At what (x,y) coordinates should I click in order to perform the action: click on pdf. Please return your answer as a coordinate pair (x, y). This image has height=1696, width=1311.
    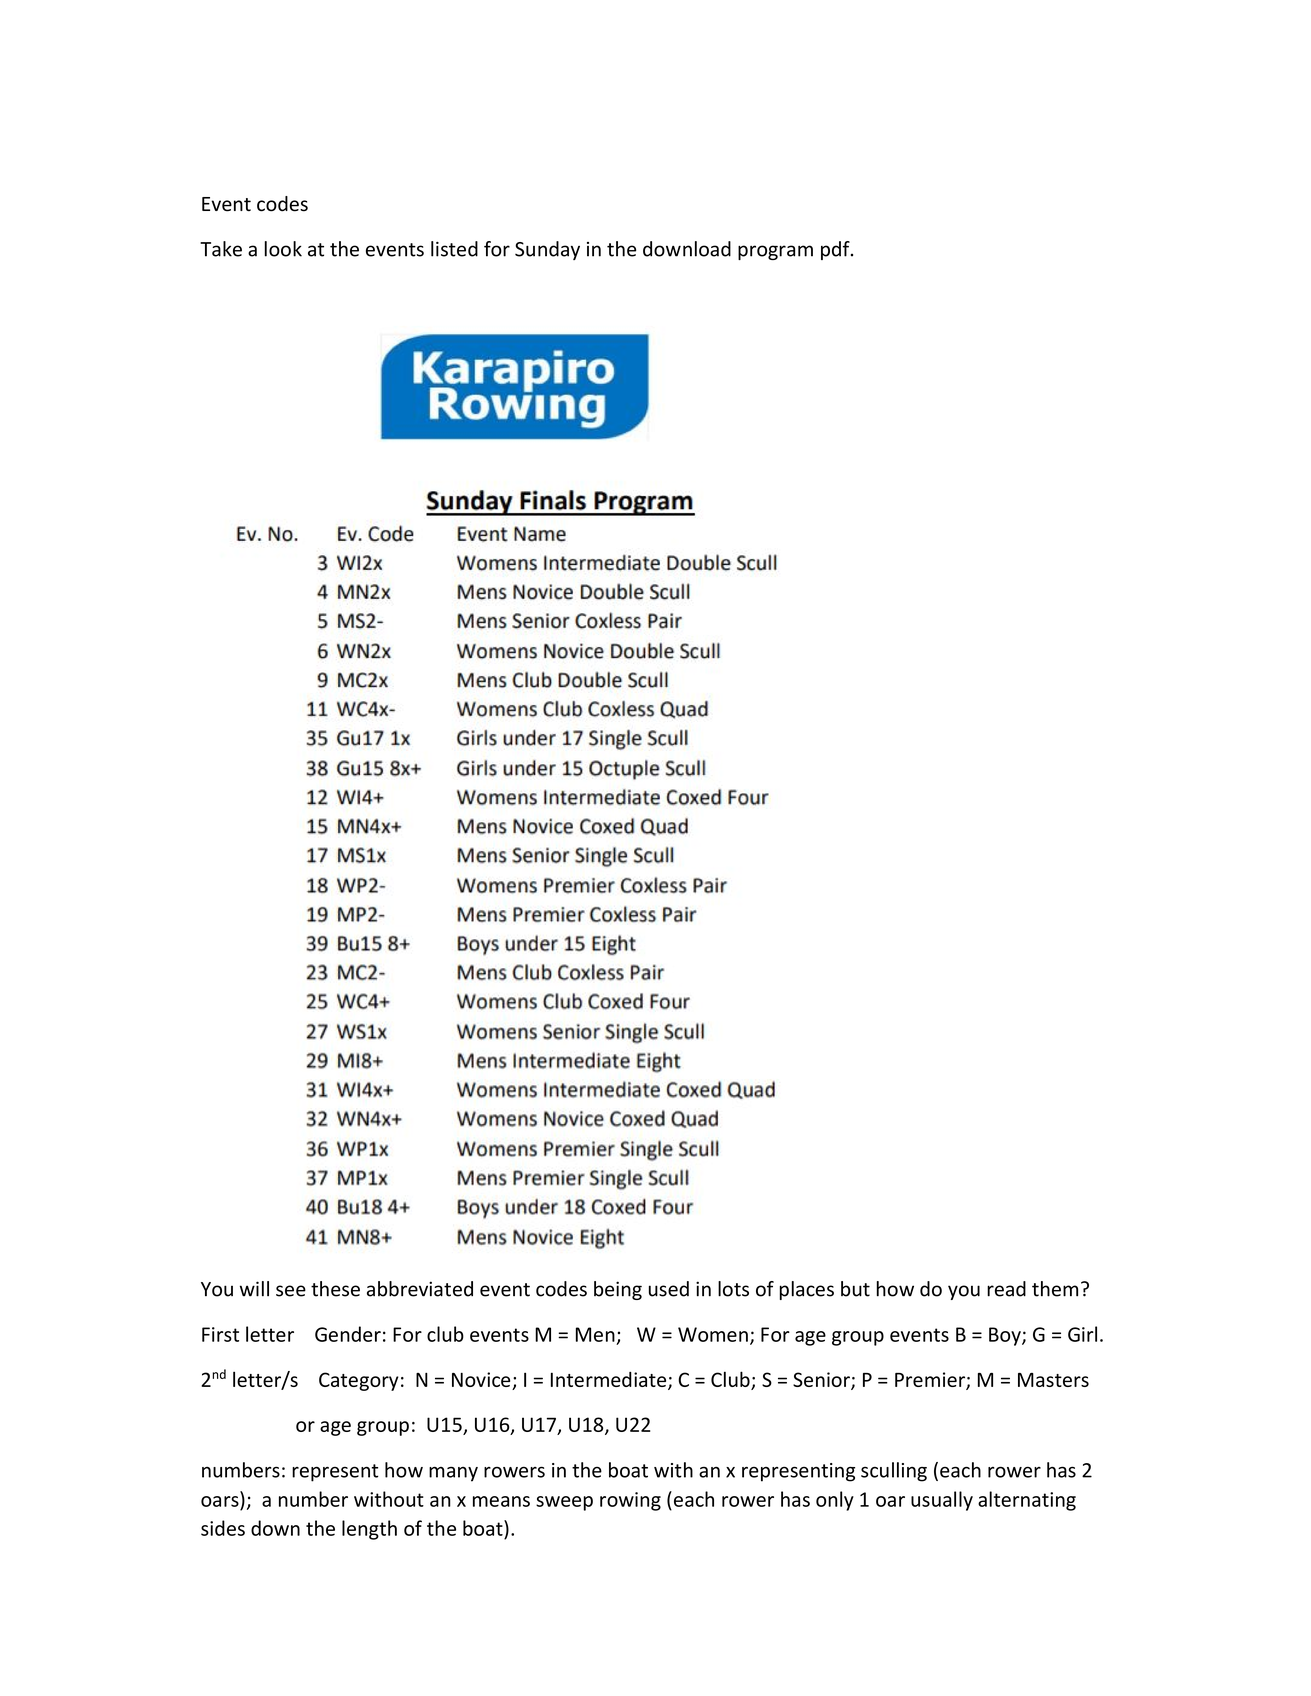
    Looking at the image, I should click on (836, 250).
